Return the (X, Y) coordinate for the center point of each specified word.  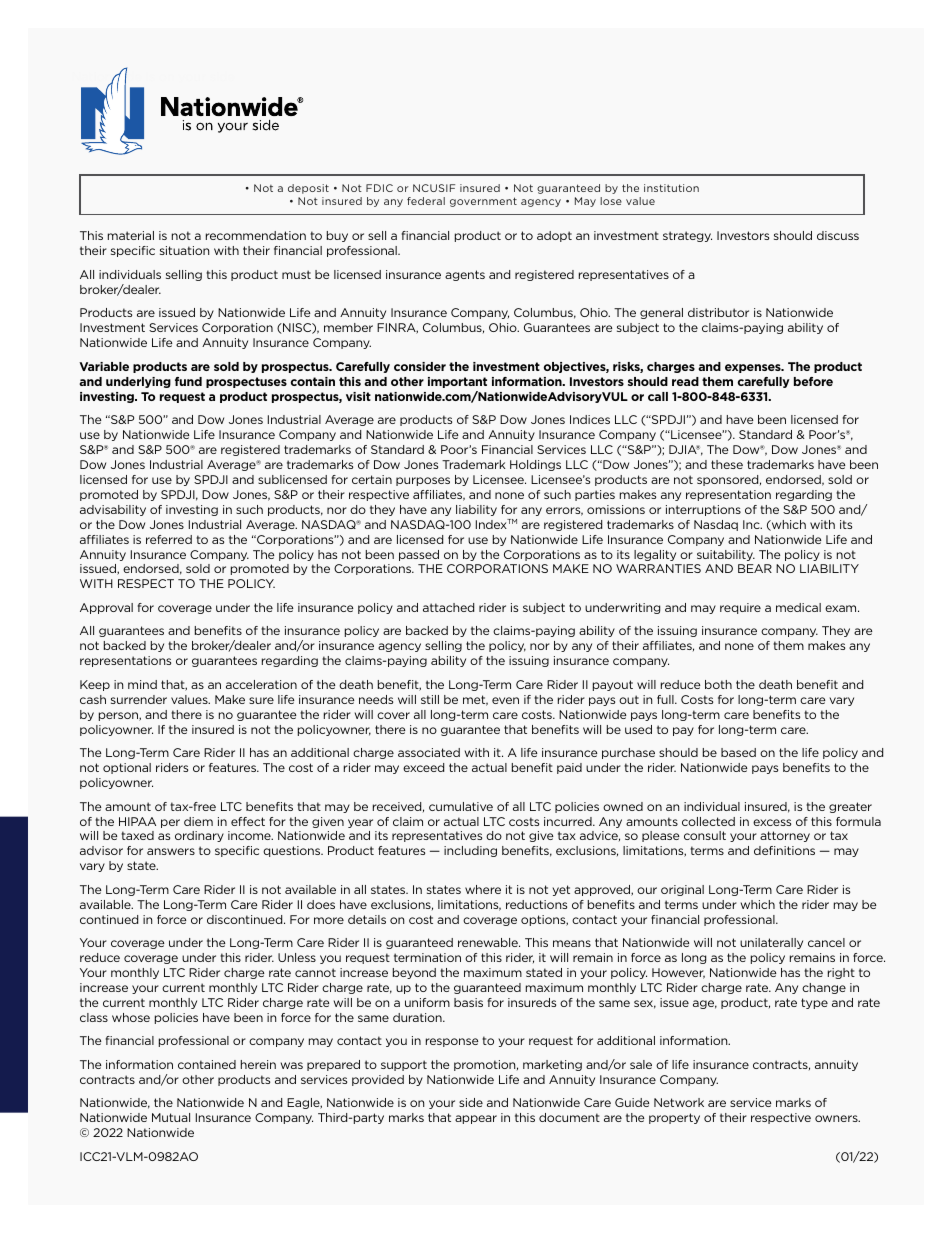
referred (169, 539)
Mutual (171, 1117)
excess (772, 822)
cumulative (461, 806)
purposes (423, 481)
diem (198, 821)
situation (184, 250)
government (483, 202)
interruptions (703, 510)
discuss (838, 235)
